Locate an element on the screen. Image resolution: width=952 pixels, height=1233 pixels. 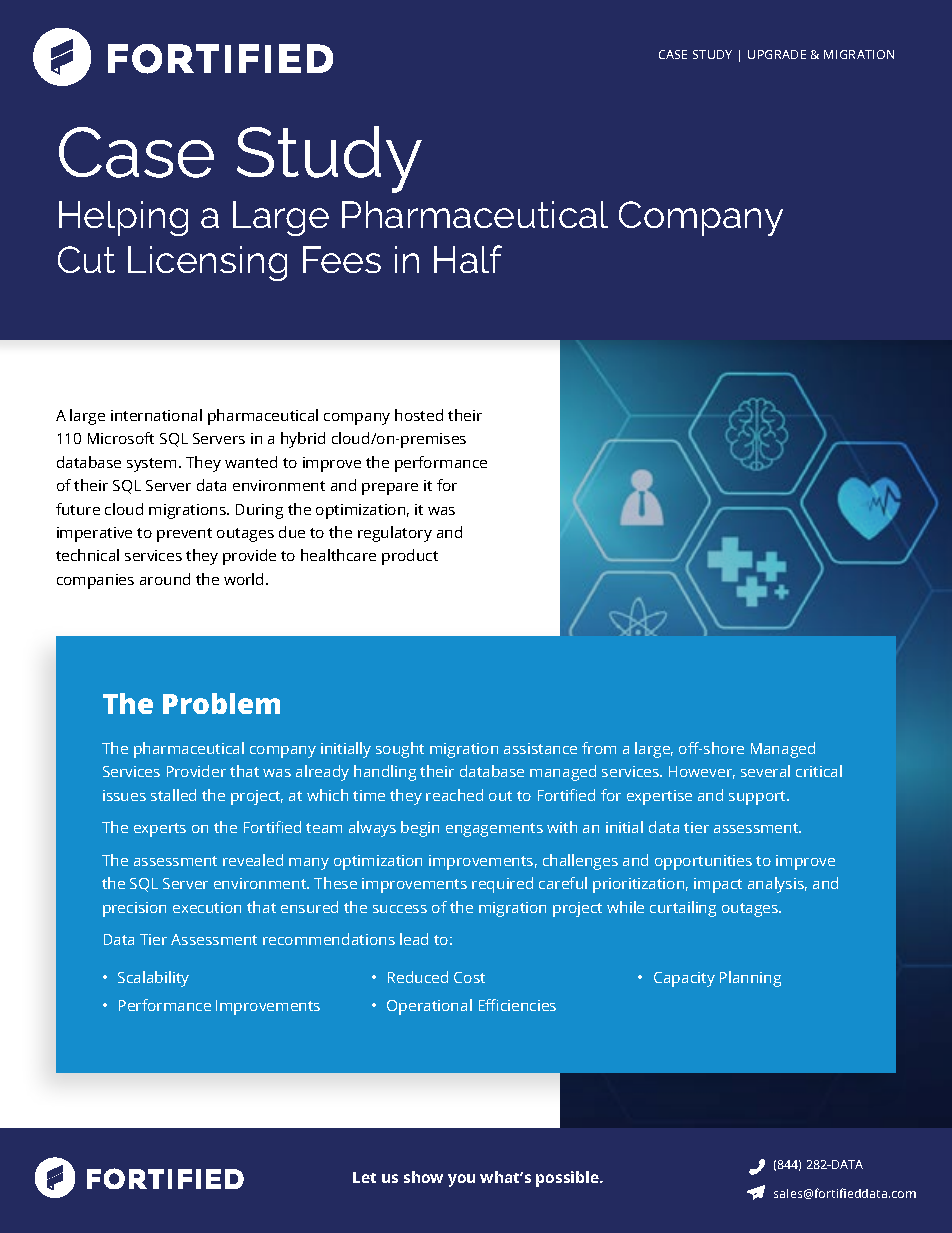
Let is located at coordinates (364, 1177).
